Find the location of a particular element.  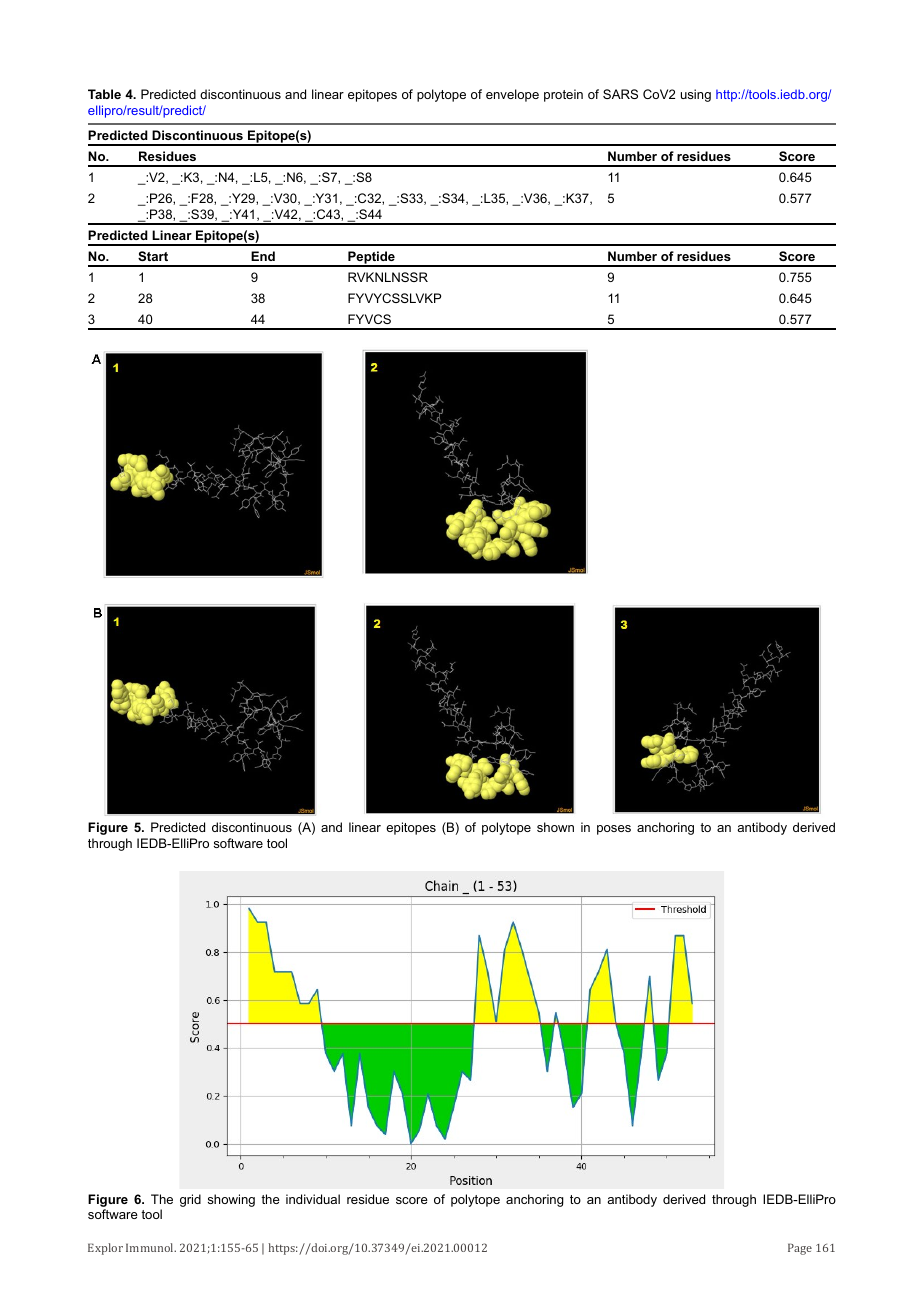

Start is located at coordinates (153, 256).
